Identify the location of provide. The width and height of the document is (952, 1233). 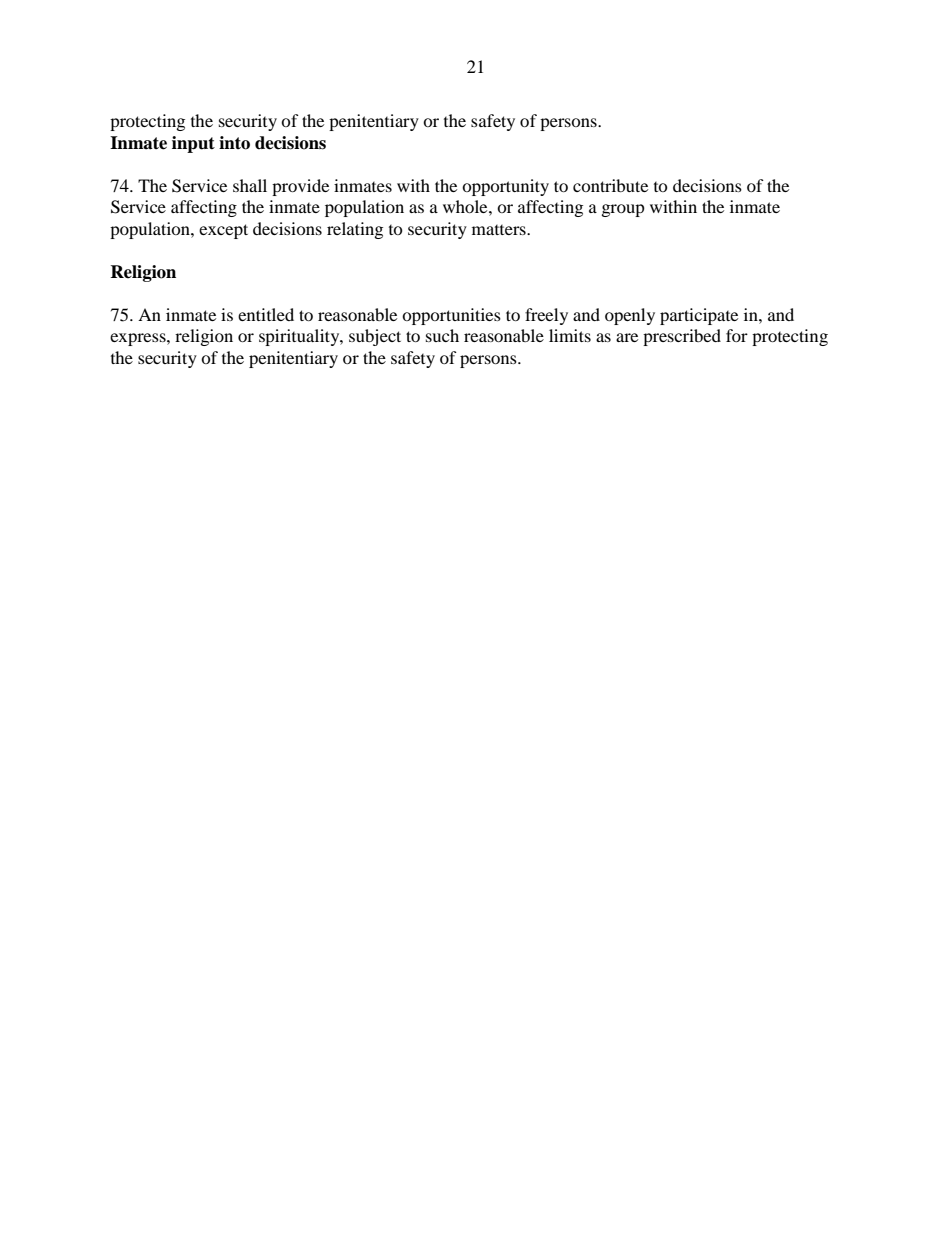
(300, 187).
